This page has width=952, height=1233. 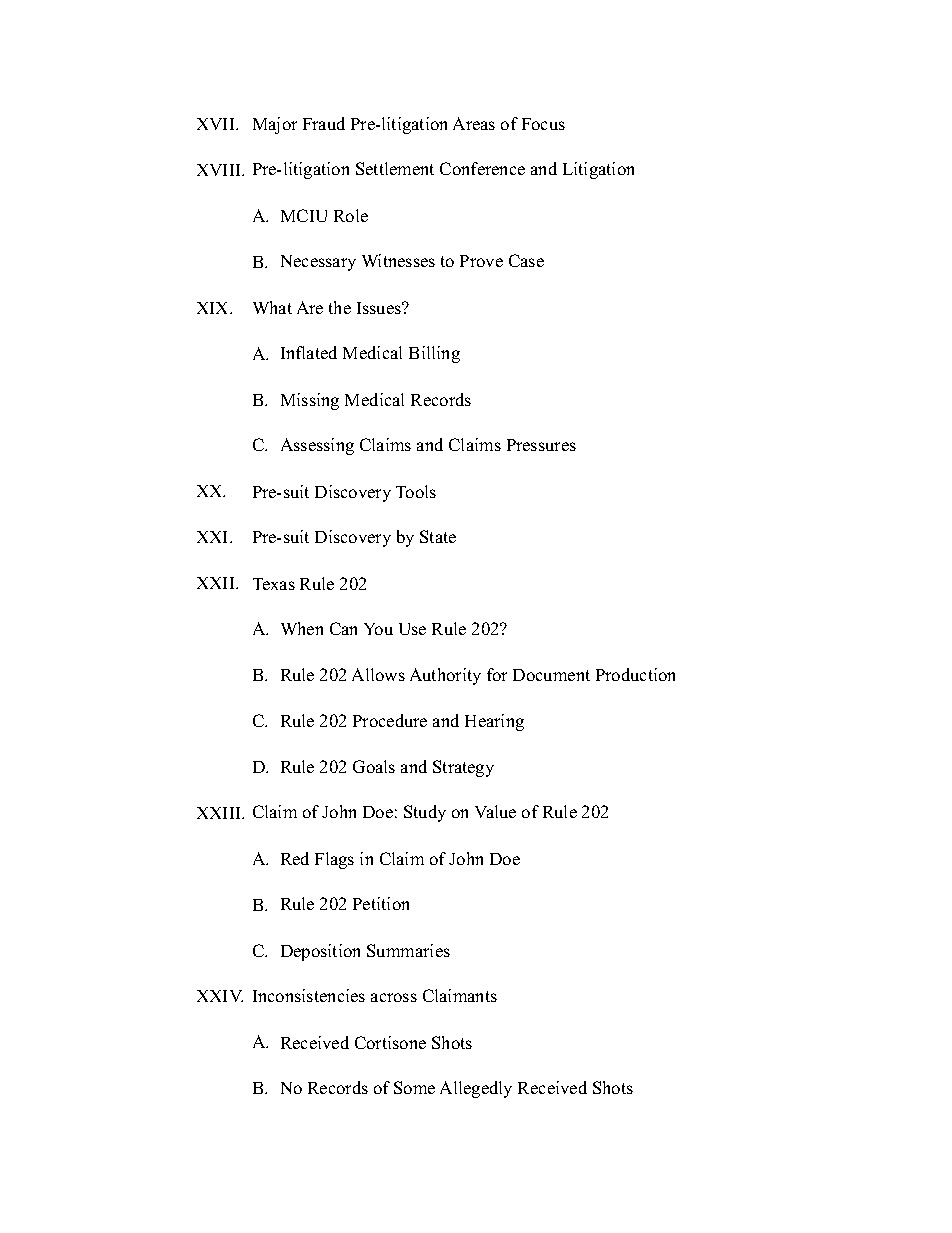 What do you see at coordinates (220, 996) in the page?
I see `XXIV` at bounding box center [220, 996].
